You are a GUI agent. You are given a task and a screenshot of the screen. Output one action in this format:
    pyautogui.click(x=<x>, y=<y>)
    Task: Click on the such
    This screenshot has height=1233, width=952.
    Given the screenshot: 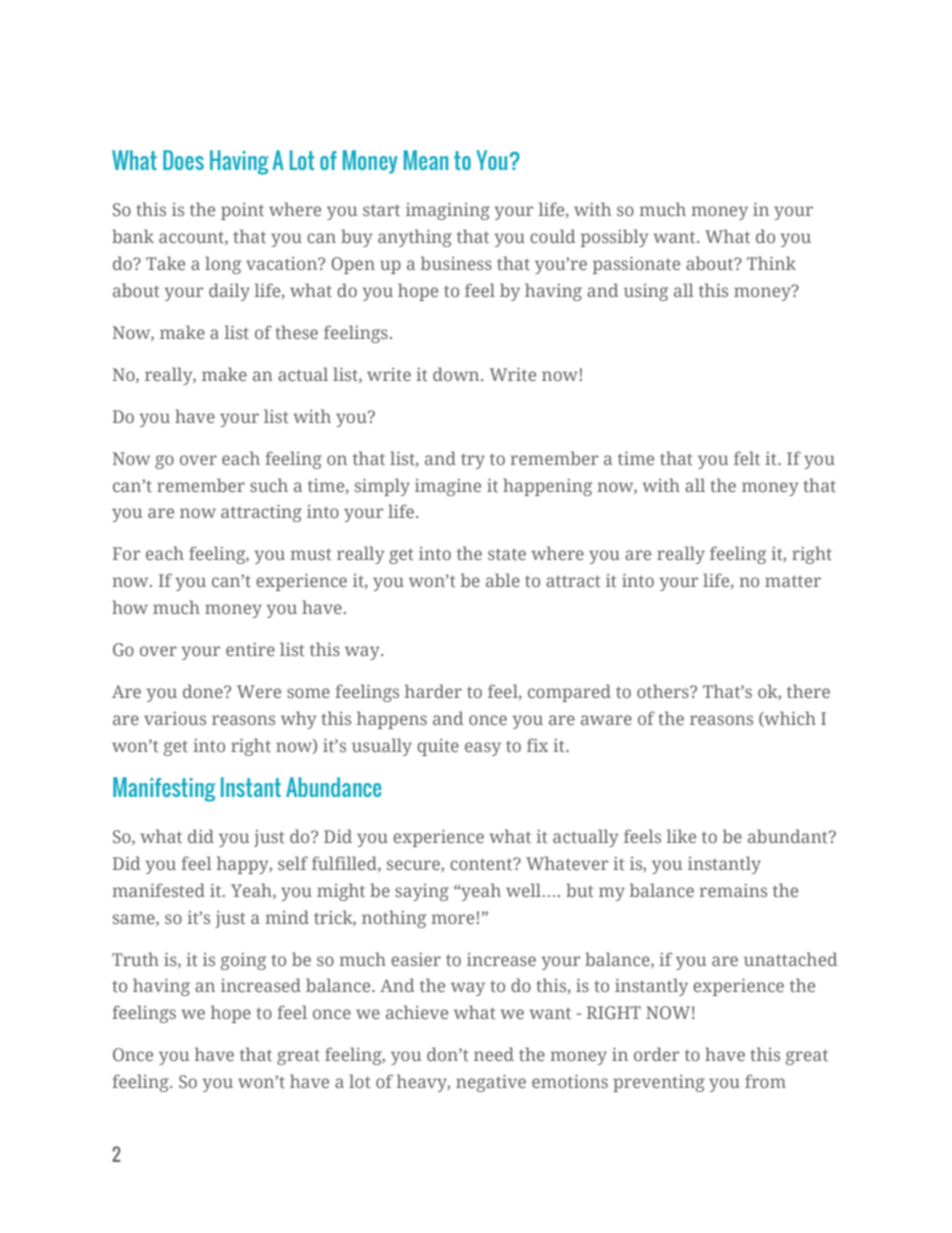 What is the action you would take?
    pyautogui.click(x=269, y=485)
